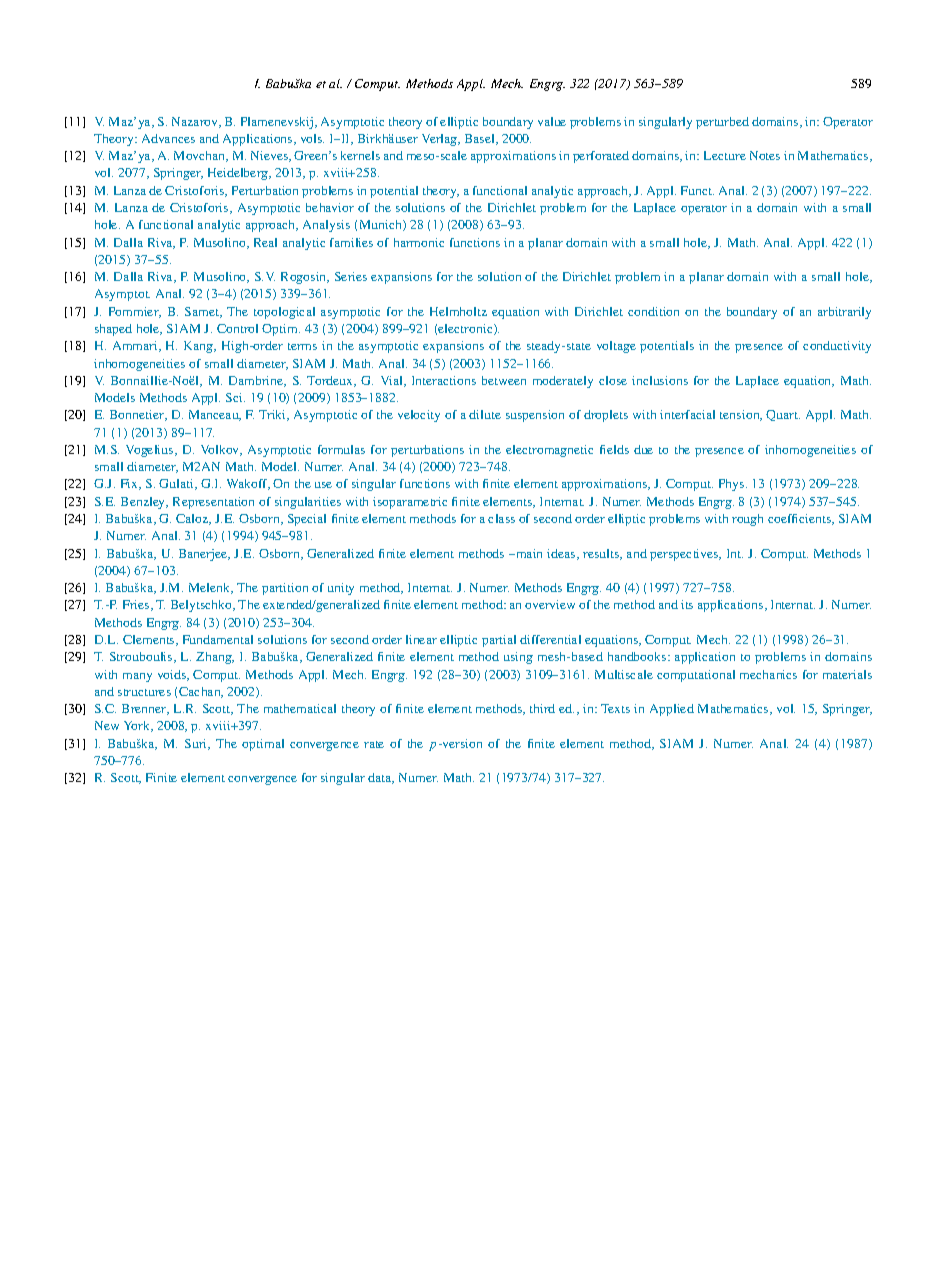 The image size is (944, 1288). What do you see at coordinates (458, 311) in the page?
I see `Helmholtz` at bounding box center [458, 311].
